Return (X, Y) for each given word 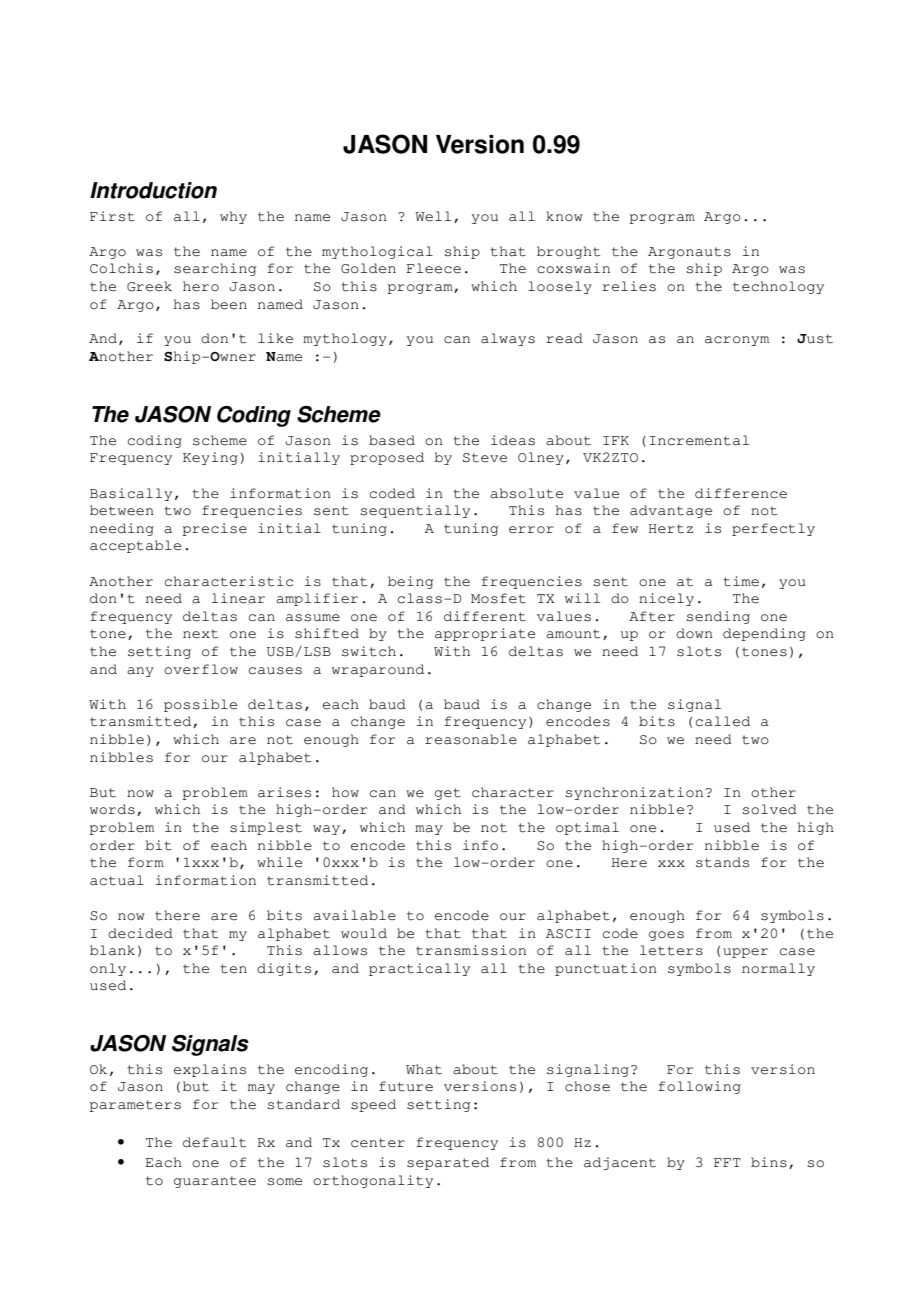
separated (448, 1163)
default (214, 1142)
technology (778, 287)
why (233, 217)
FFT (727, 1162)
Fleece (433, 268)
